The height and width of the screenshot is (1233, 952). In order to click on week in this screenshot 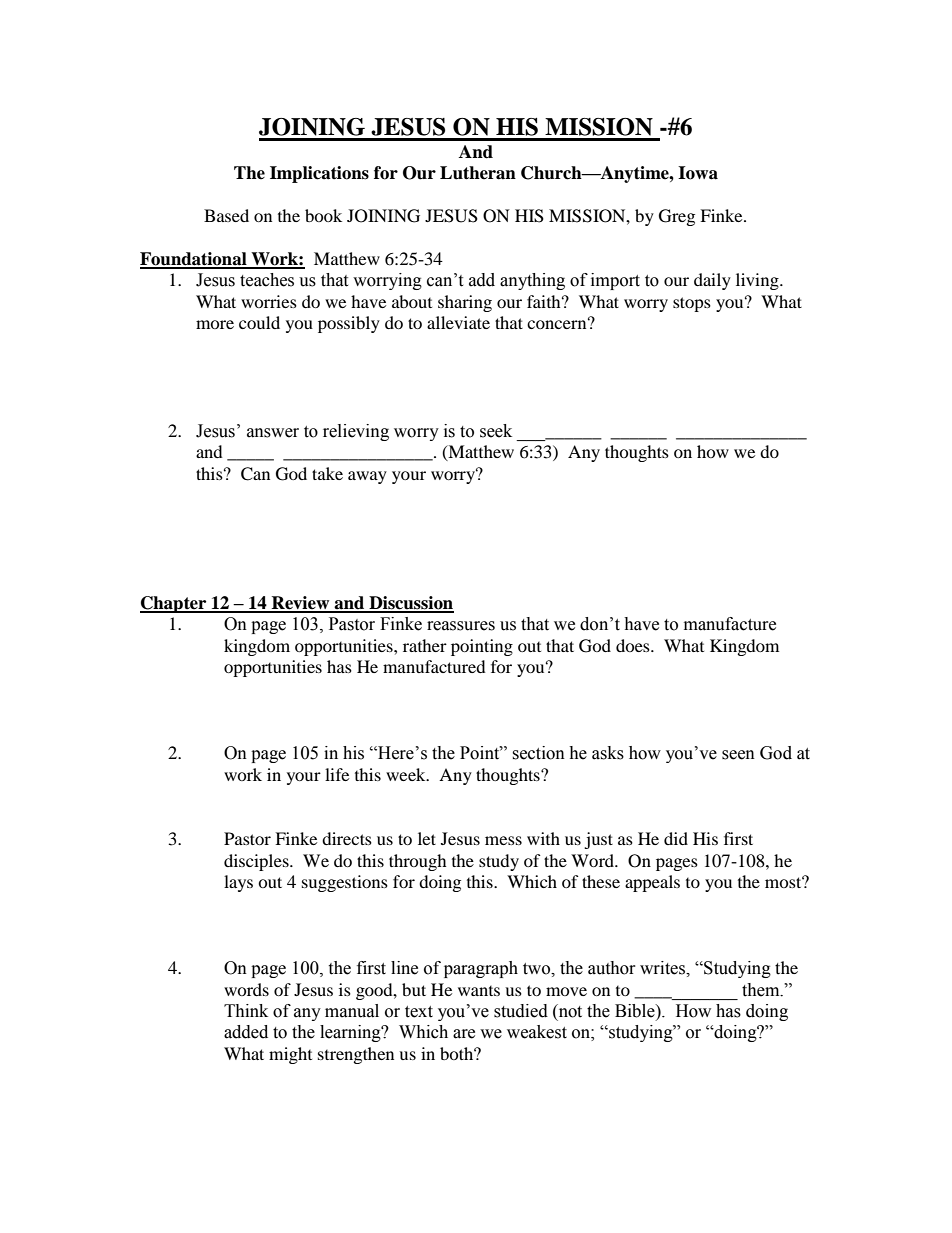, I will do `click(407, 774)`.
